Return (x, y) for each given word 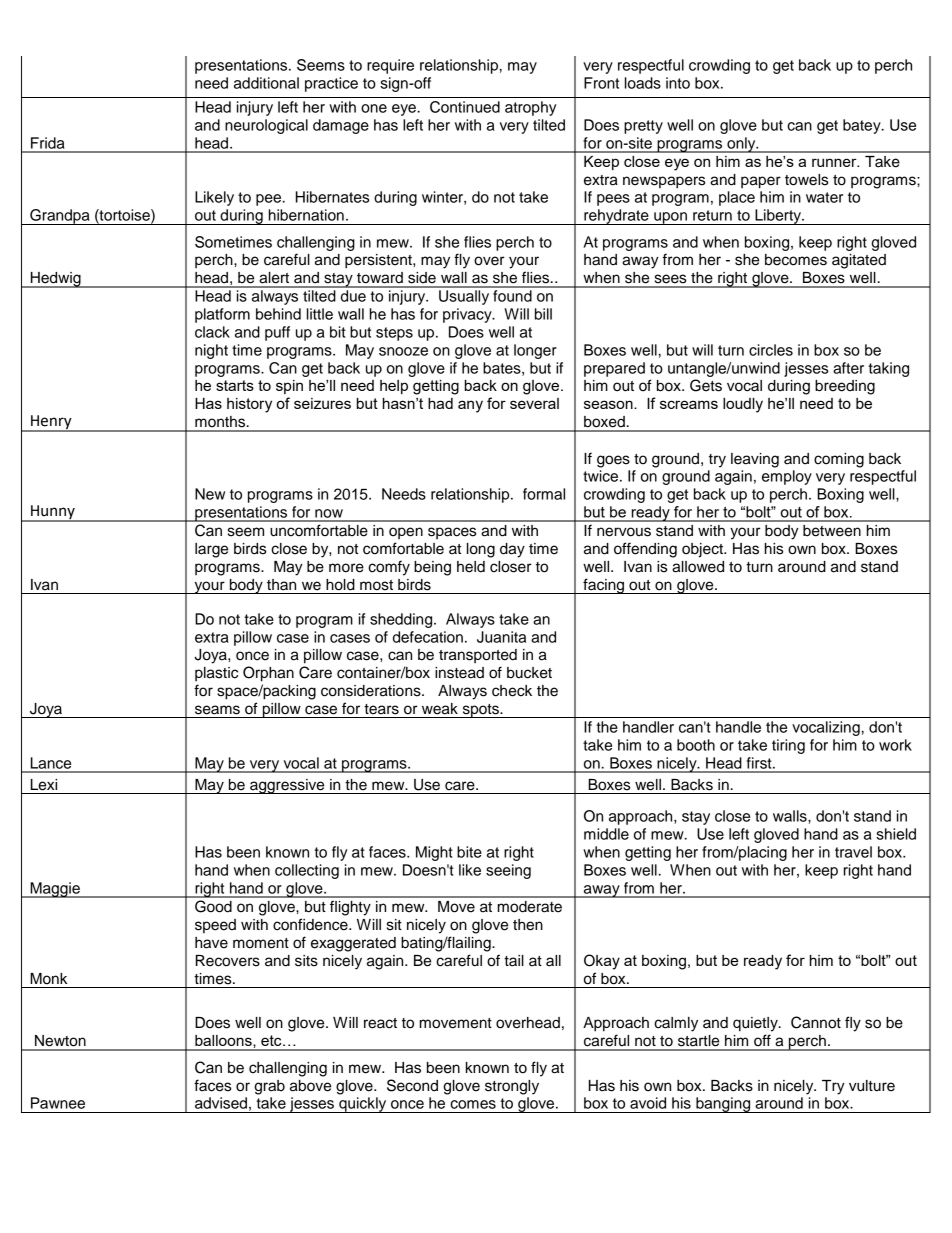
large (211, 550)
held (471, 567)
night (211, 351)
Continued (465, 107)
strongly (512, 1087)
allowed (698, 567)
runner (835, 162)
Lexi (44, 785)
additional (266, 83)
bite (469, 852)
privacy (468, 315)
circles (771, 350)
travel (853, 852)
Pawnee (58, 1103)
